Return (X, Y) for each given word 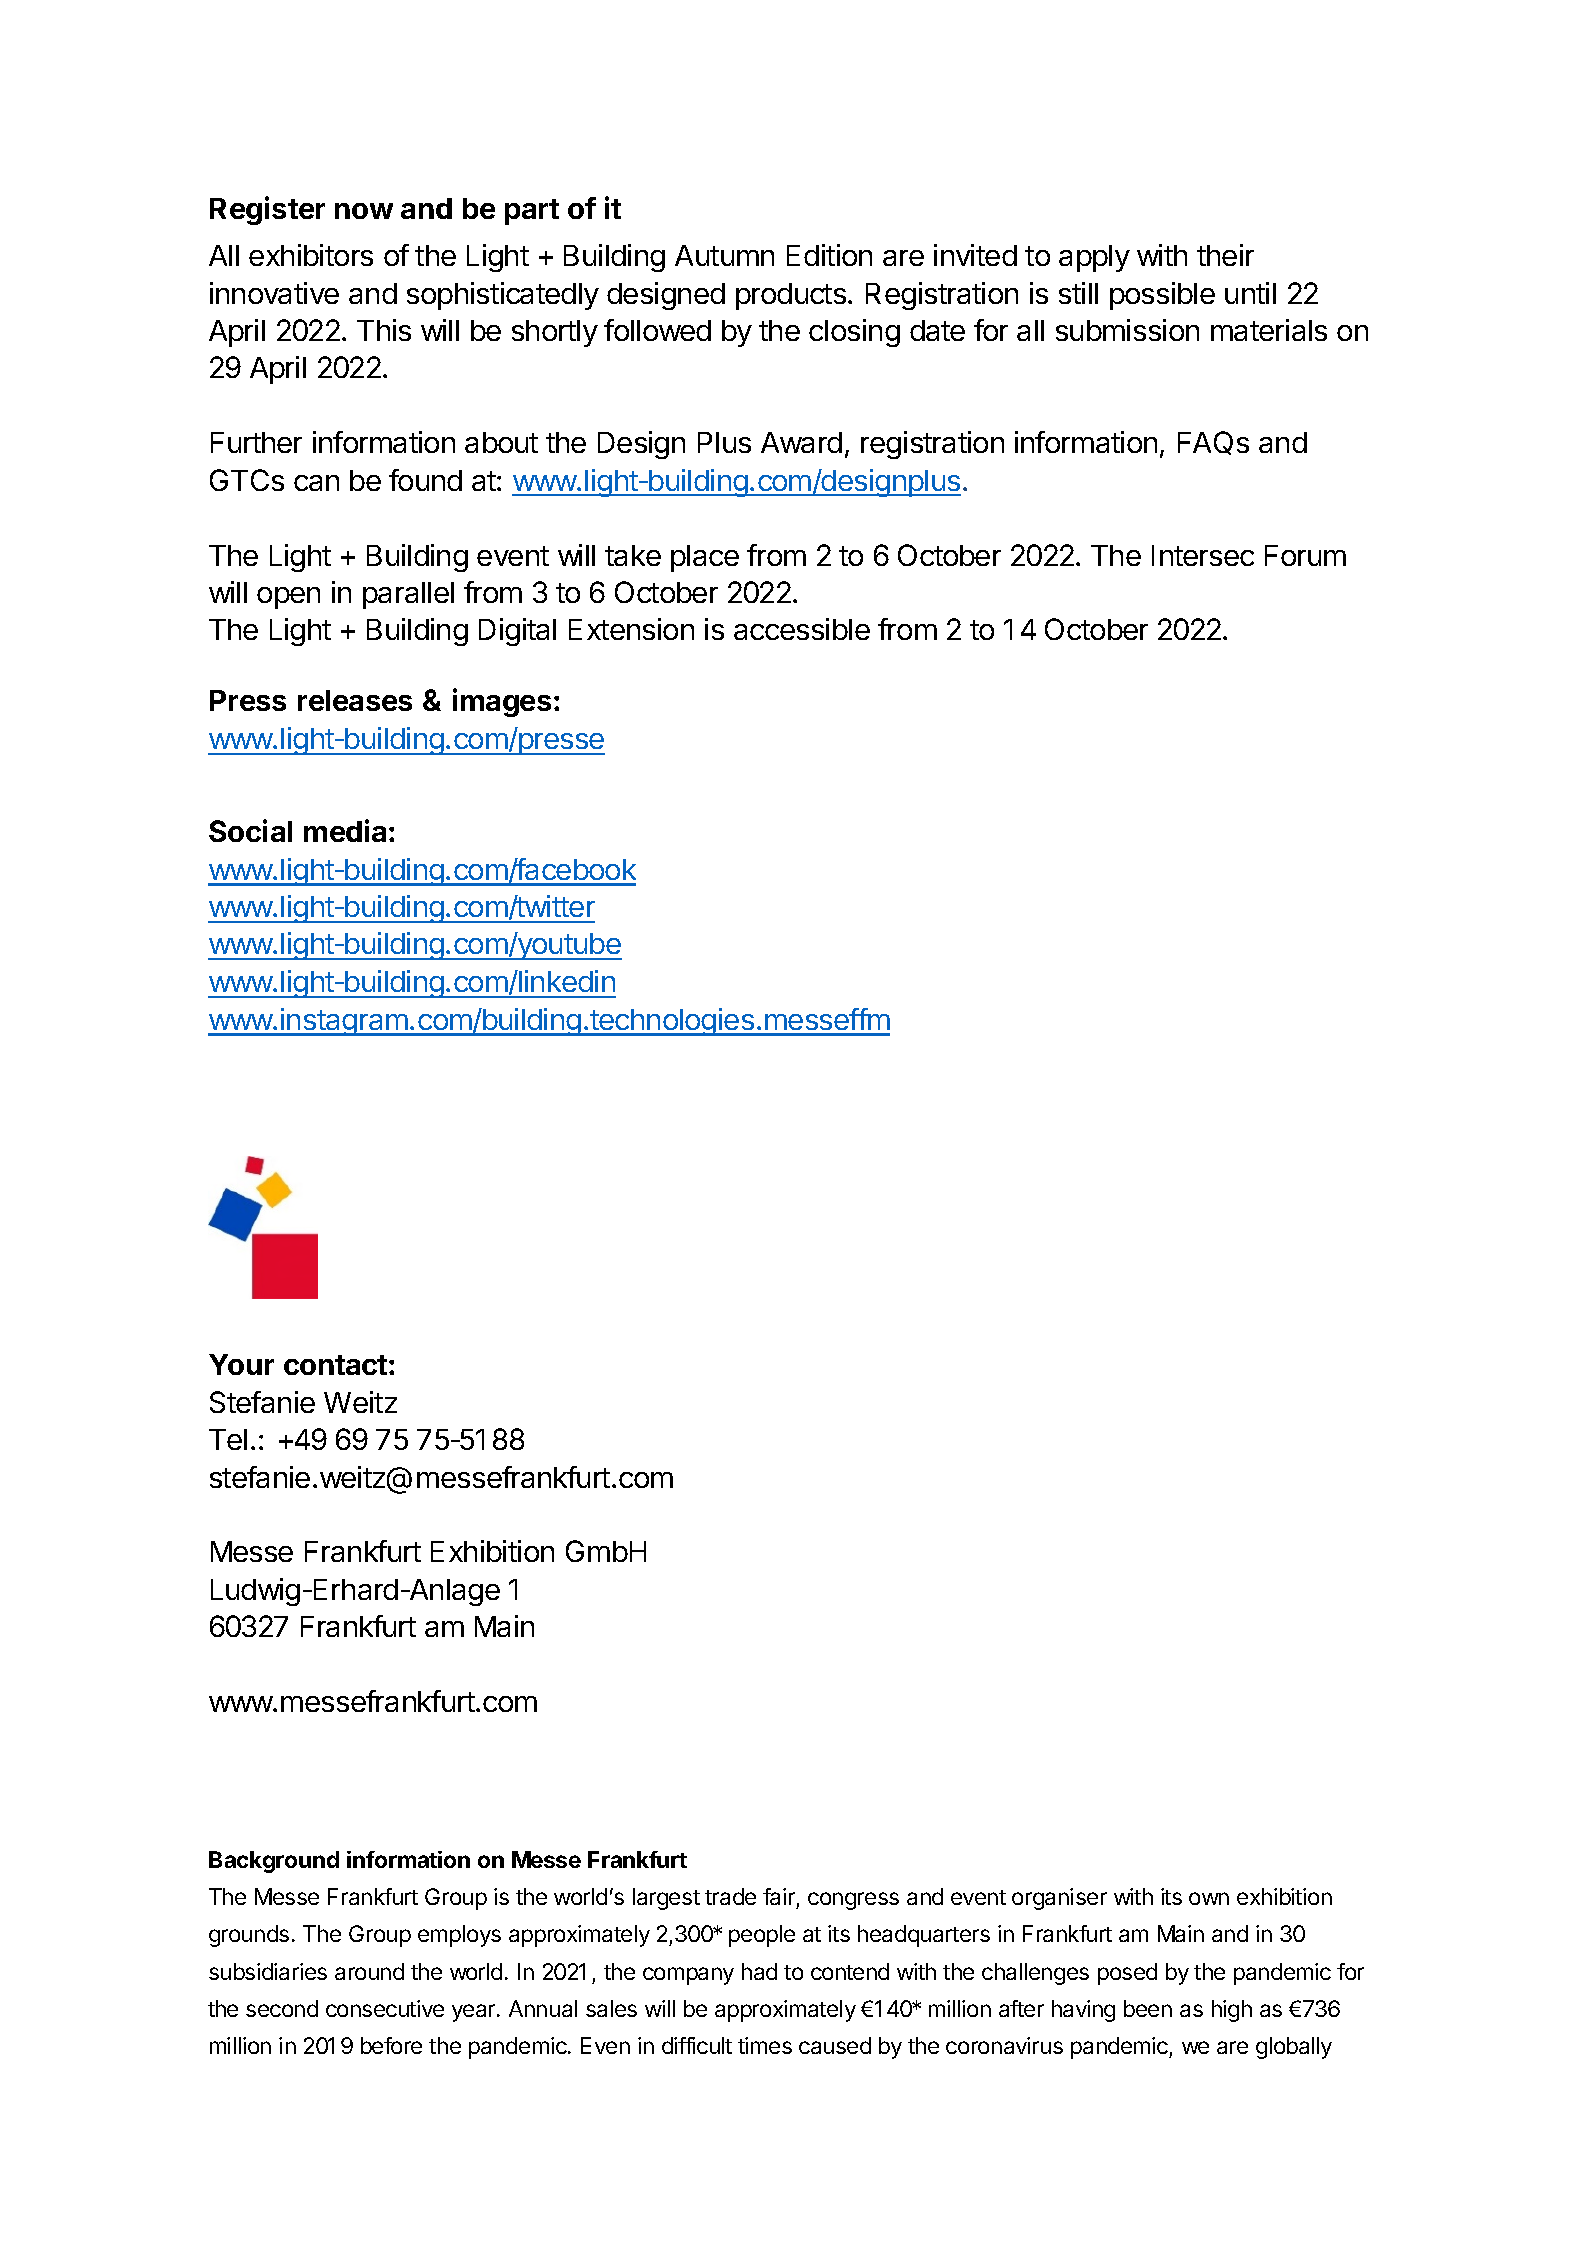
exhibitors (311, 255)
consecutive (385, 2008)
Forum (1305, 555)
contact (335, 1365)
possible (1162, 296)
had (759, 1971)
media (345, 830)
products (791, 296)
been (1148, 2008)
